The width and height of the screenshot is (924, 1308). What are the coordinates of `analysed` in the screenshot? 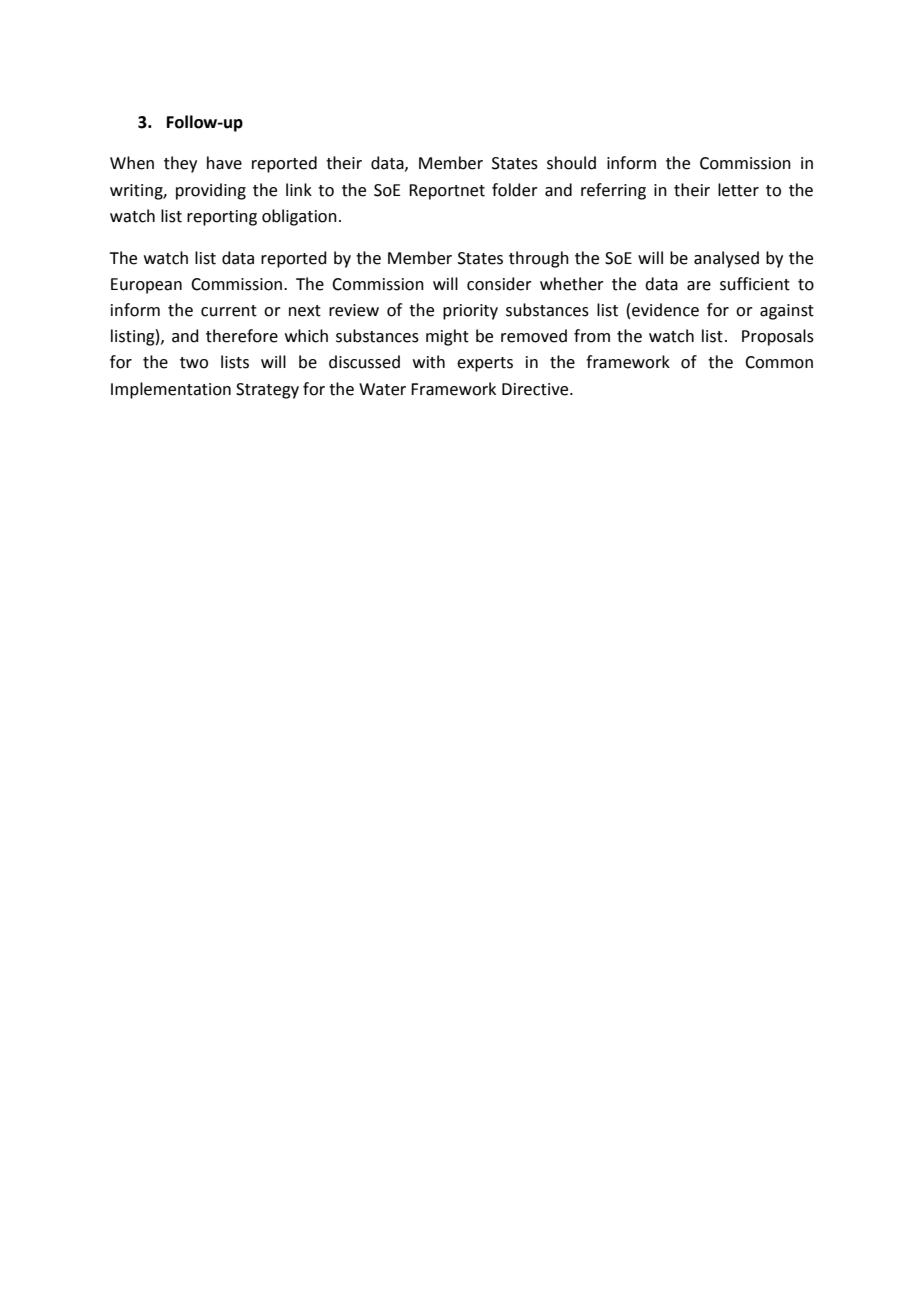 It's located at (726, 259).
